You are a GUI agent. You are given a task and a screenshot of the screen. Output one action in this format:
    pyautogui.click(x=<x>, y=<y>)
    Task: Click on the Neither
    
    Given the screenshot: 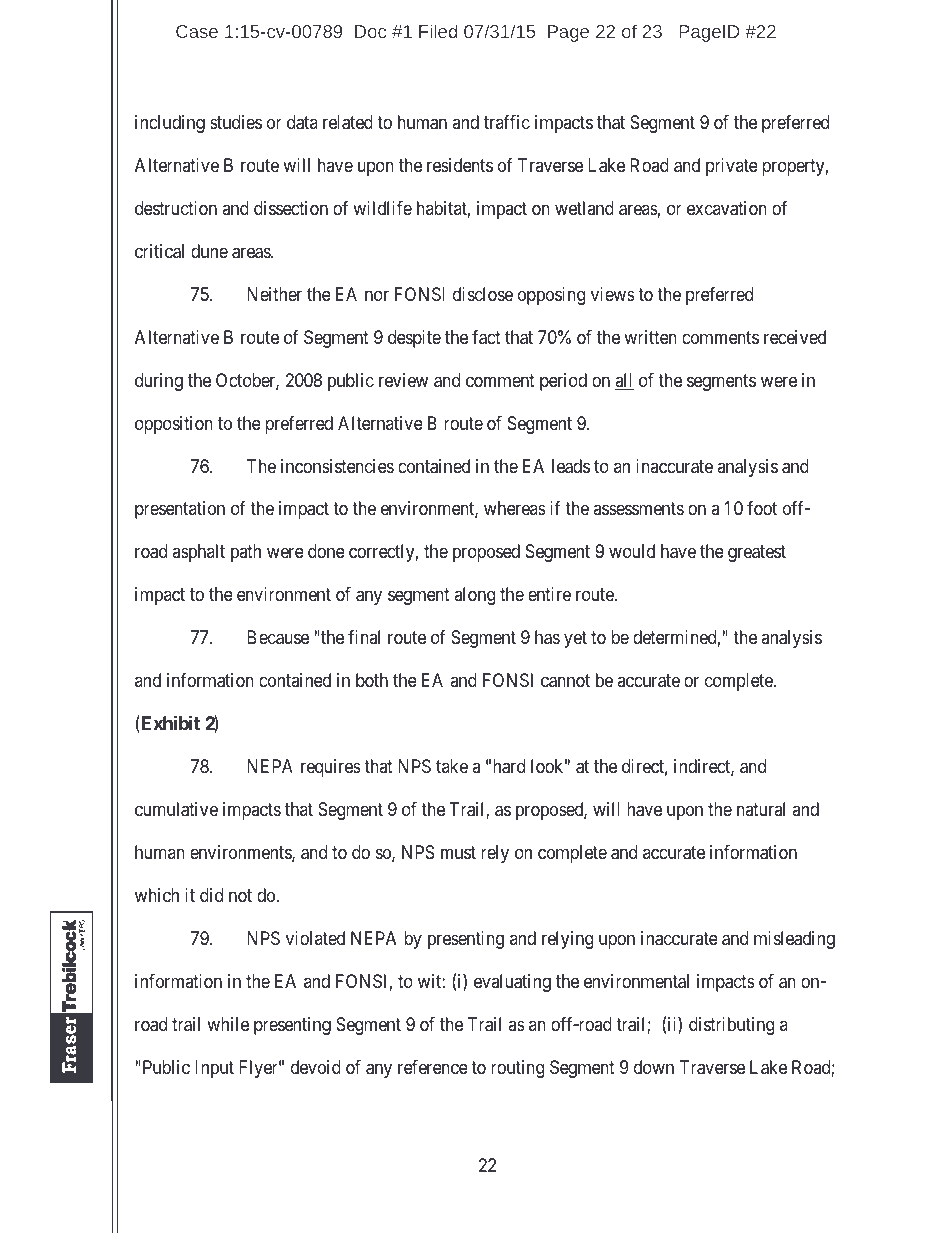 What is the action you would take?
    pyautogui.click(x=274, y=294)
